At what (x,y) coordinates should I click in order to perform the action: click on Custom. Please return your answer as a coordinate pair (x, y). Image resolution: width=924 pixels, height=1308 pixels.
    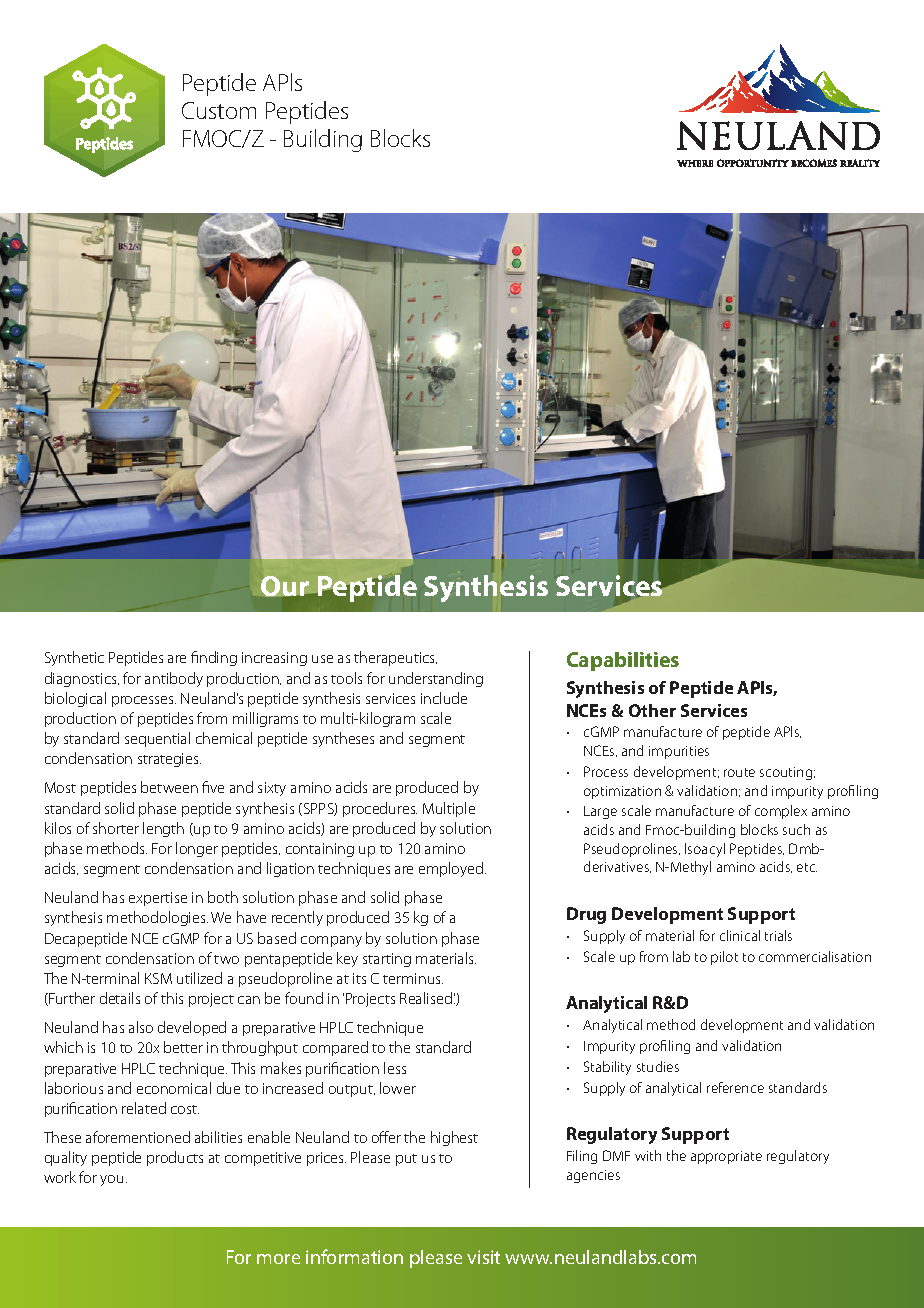
    Looking at the image, I should click on (219, 110).
